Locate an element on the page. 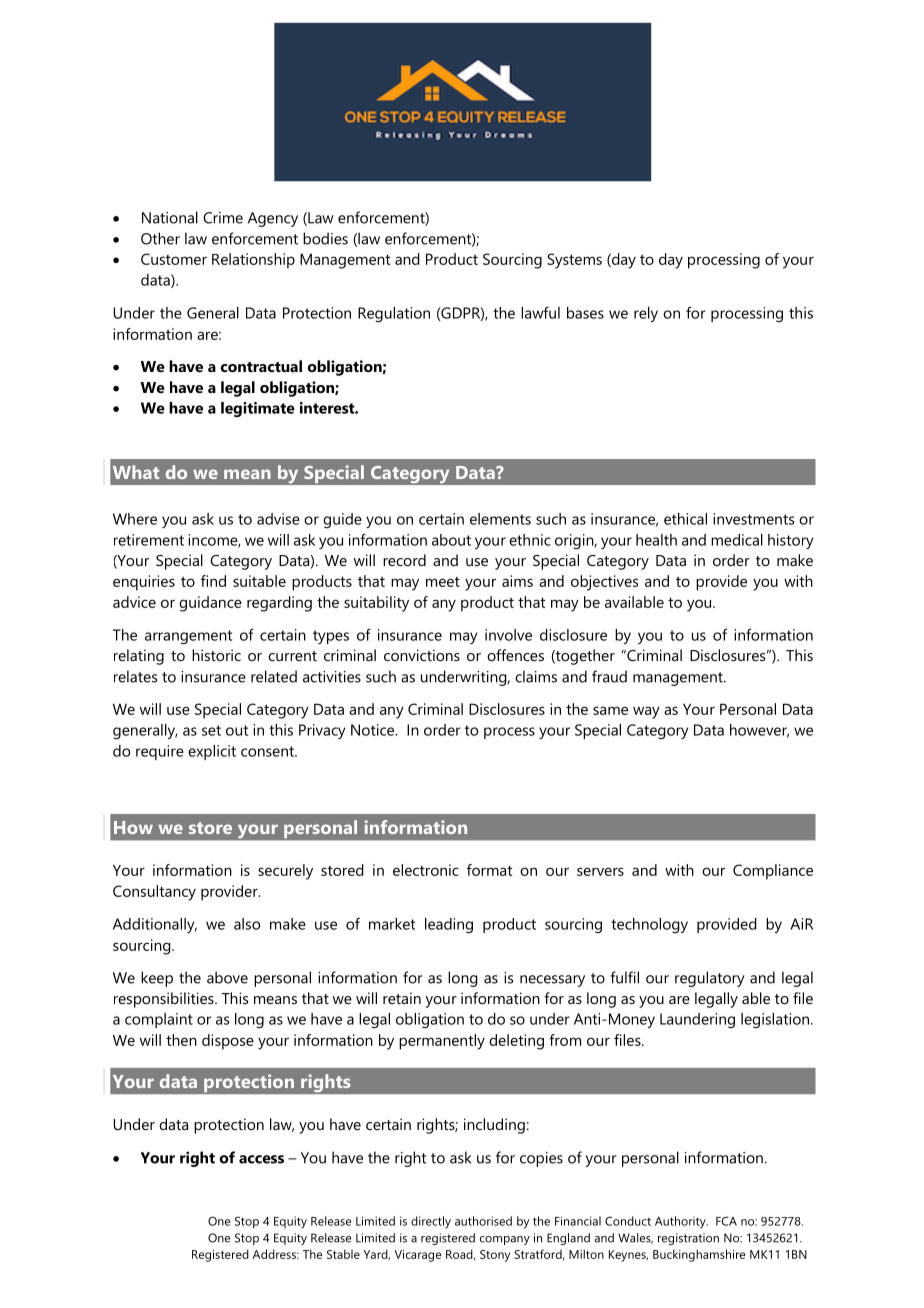  authorised is located at coordinates (483, 1221).
